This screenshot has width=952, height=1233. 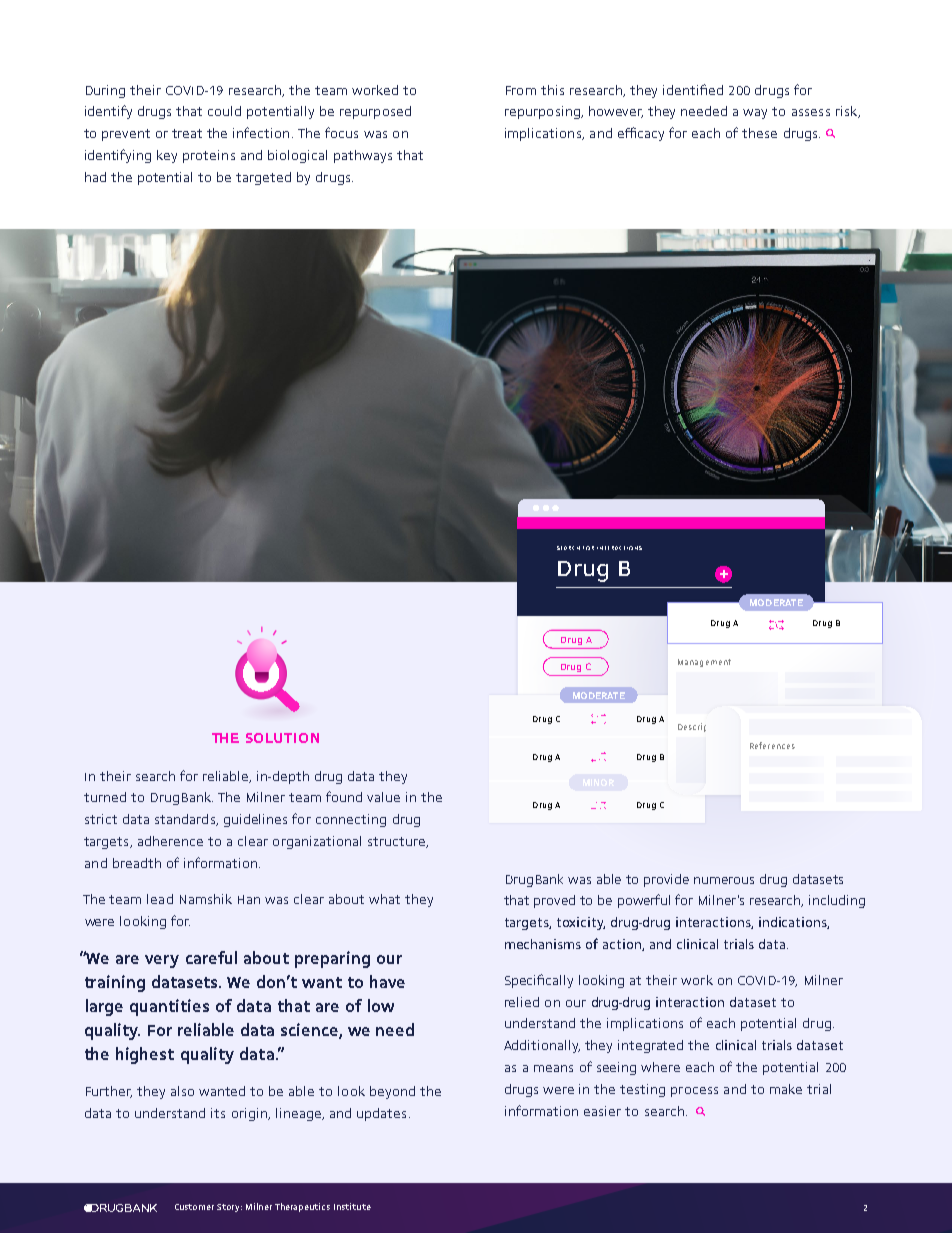 I want to click on treat, so click(x=187, y=133).
